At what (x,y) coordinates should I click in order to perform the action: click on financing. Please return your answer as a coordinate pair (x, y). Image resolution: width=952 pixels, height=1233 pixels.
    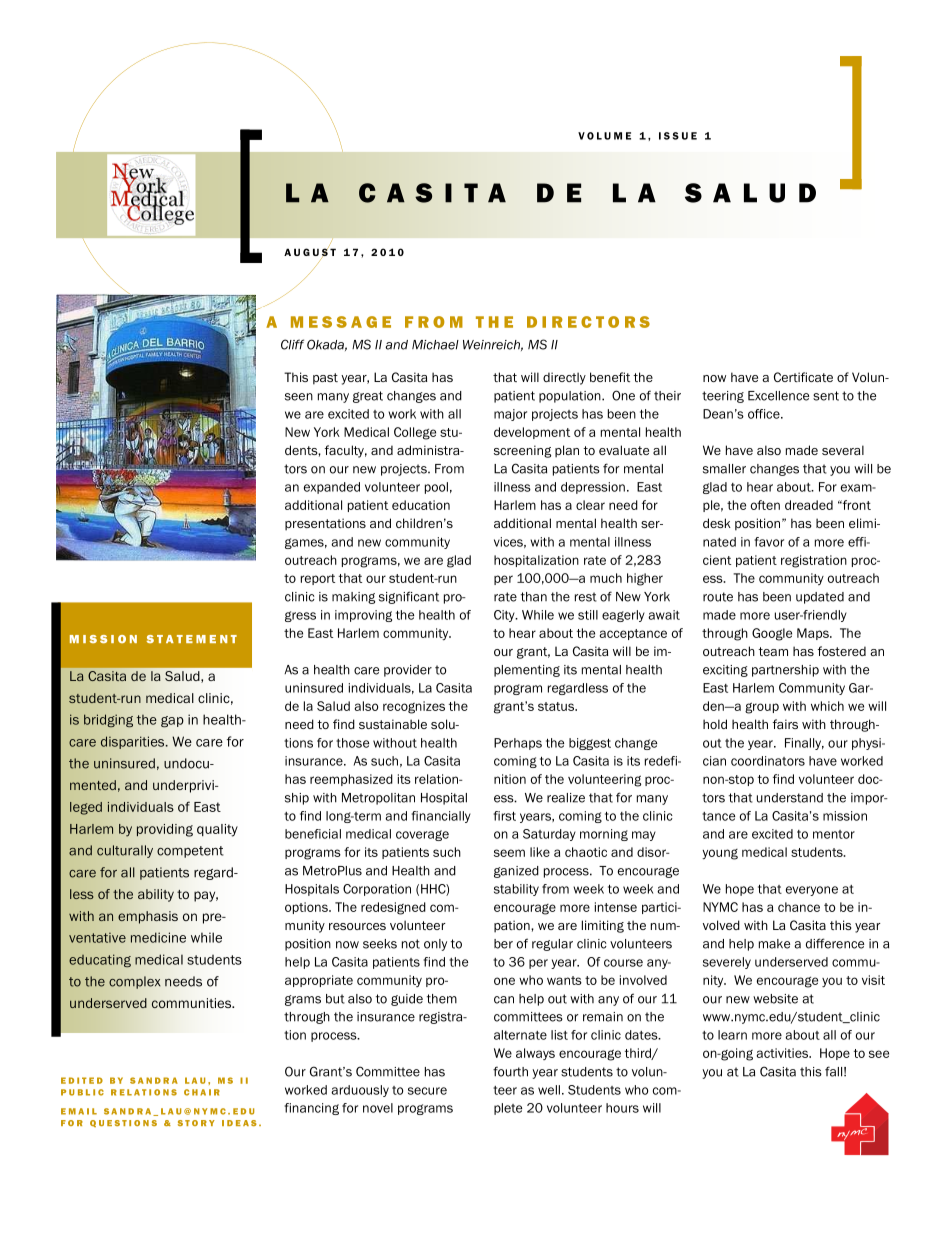
    Looking at the image, I should click on (311, 1109).
